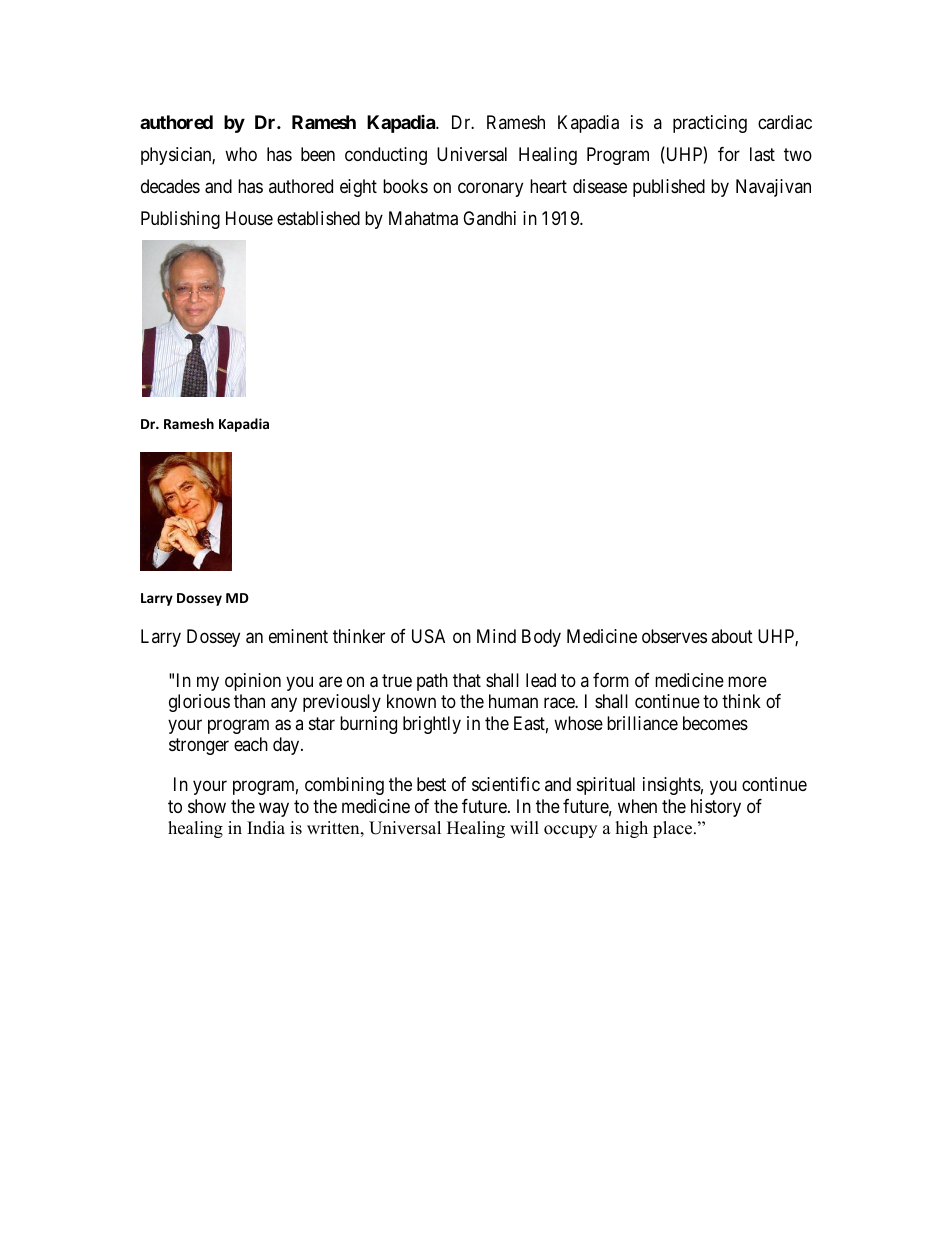  What do you see at coordinates (274, 809) in the image?
I see `way` at bounding box center [274, 809].
